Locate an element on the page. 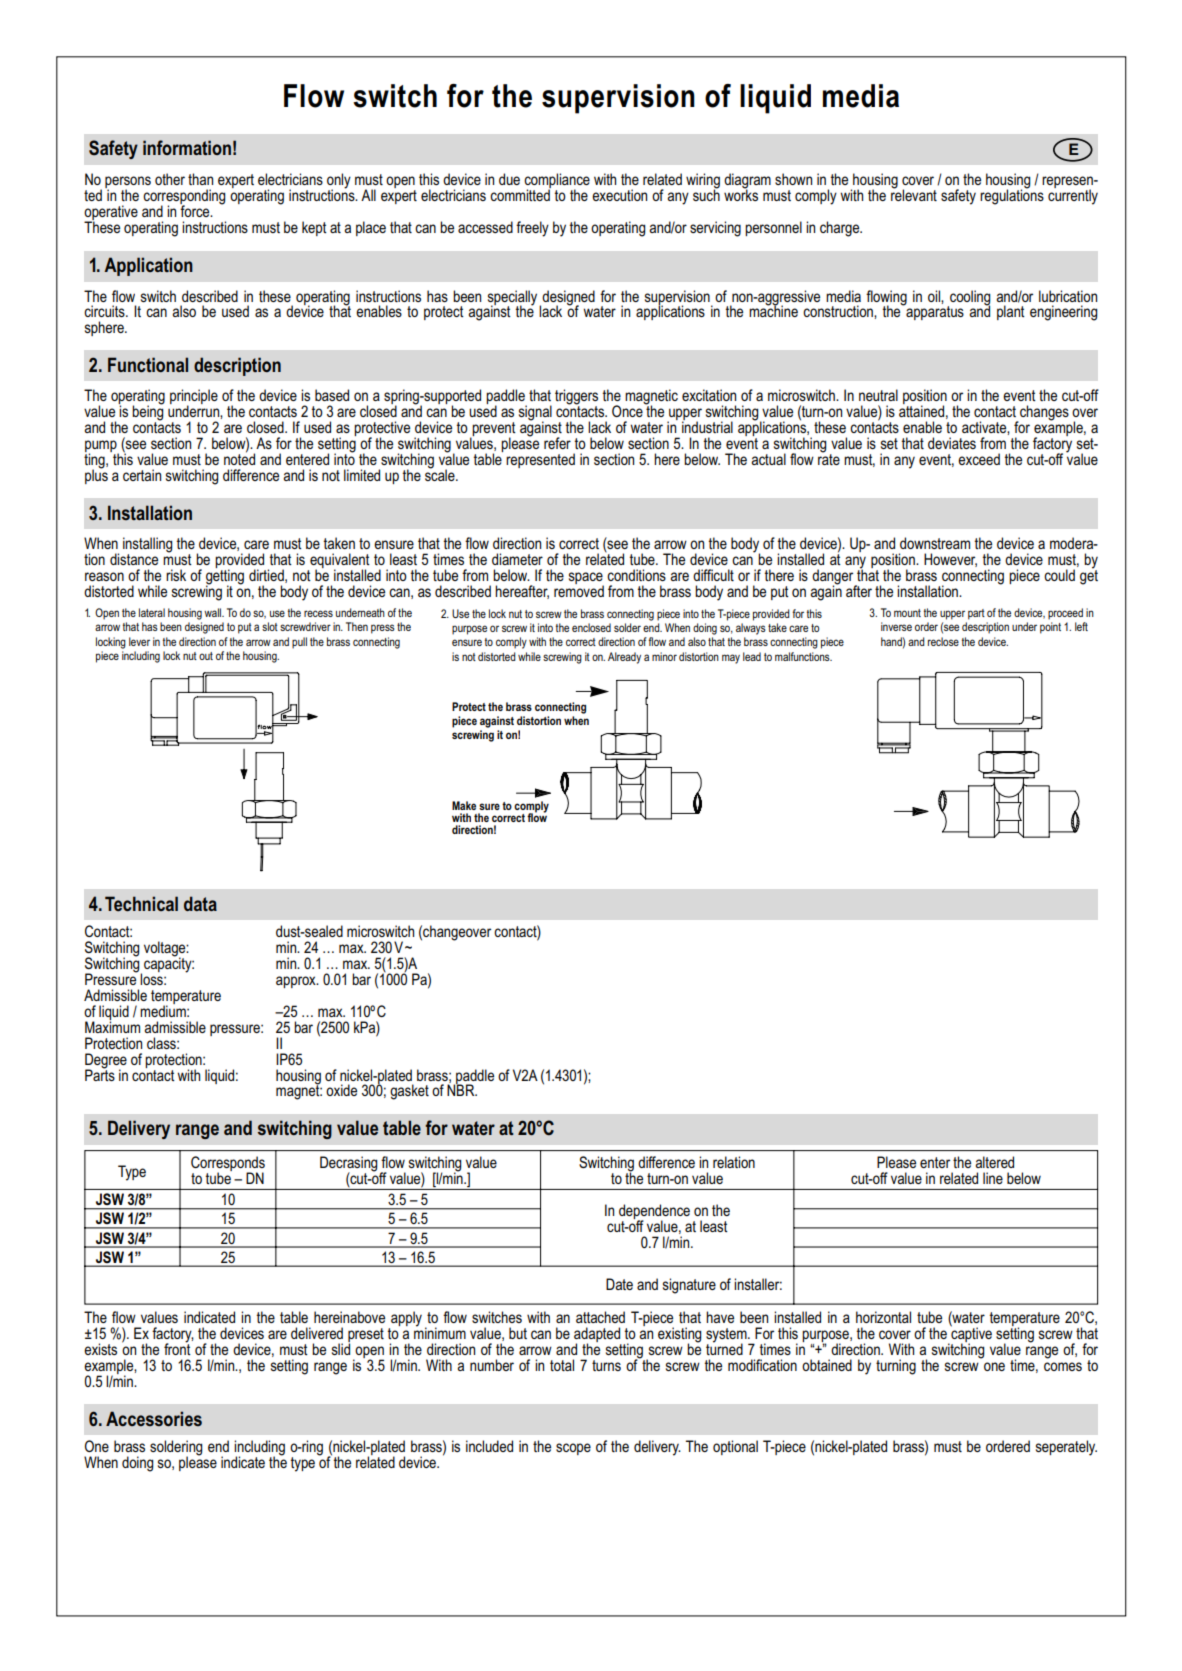 This image has height=1671, width=1182. captive is located at coordinates (971, 1334).
